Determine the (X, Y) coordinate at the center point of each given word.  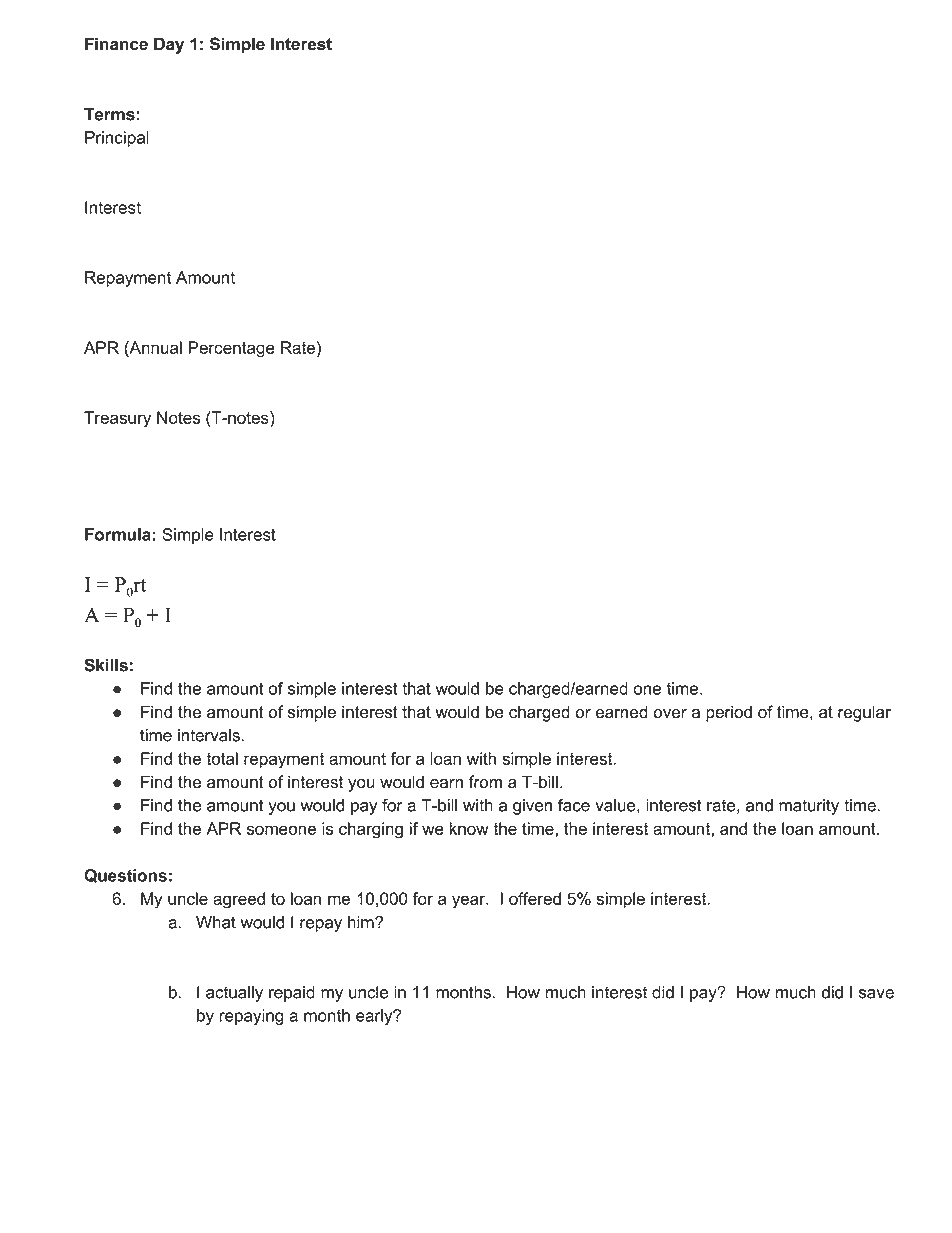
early (375, 1017)
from (485, 782)
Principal (117, 139)
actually (234, 994)
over (670, 714)
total (222, 758)
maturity (809, 807)
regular (864, 713)
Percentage (231, 349)
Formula (118, 534)
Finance (116, 44)
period (729, 713)
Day (169, 45)
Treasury (117, 419)
